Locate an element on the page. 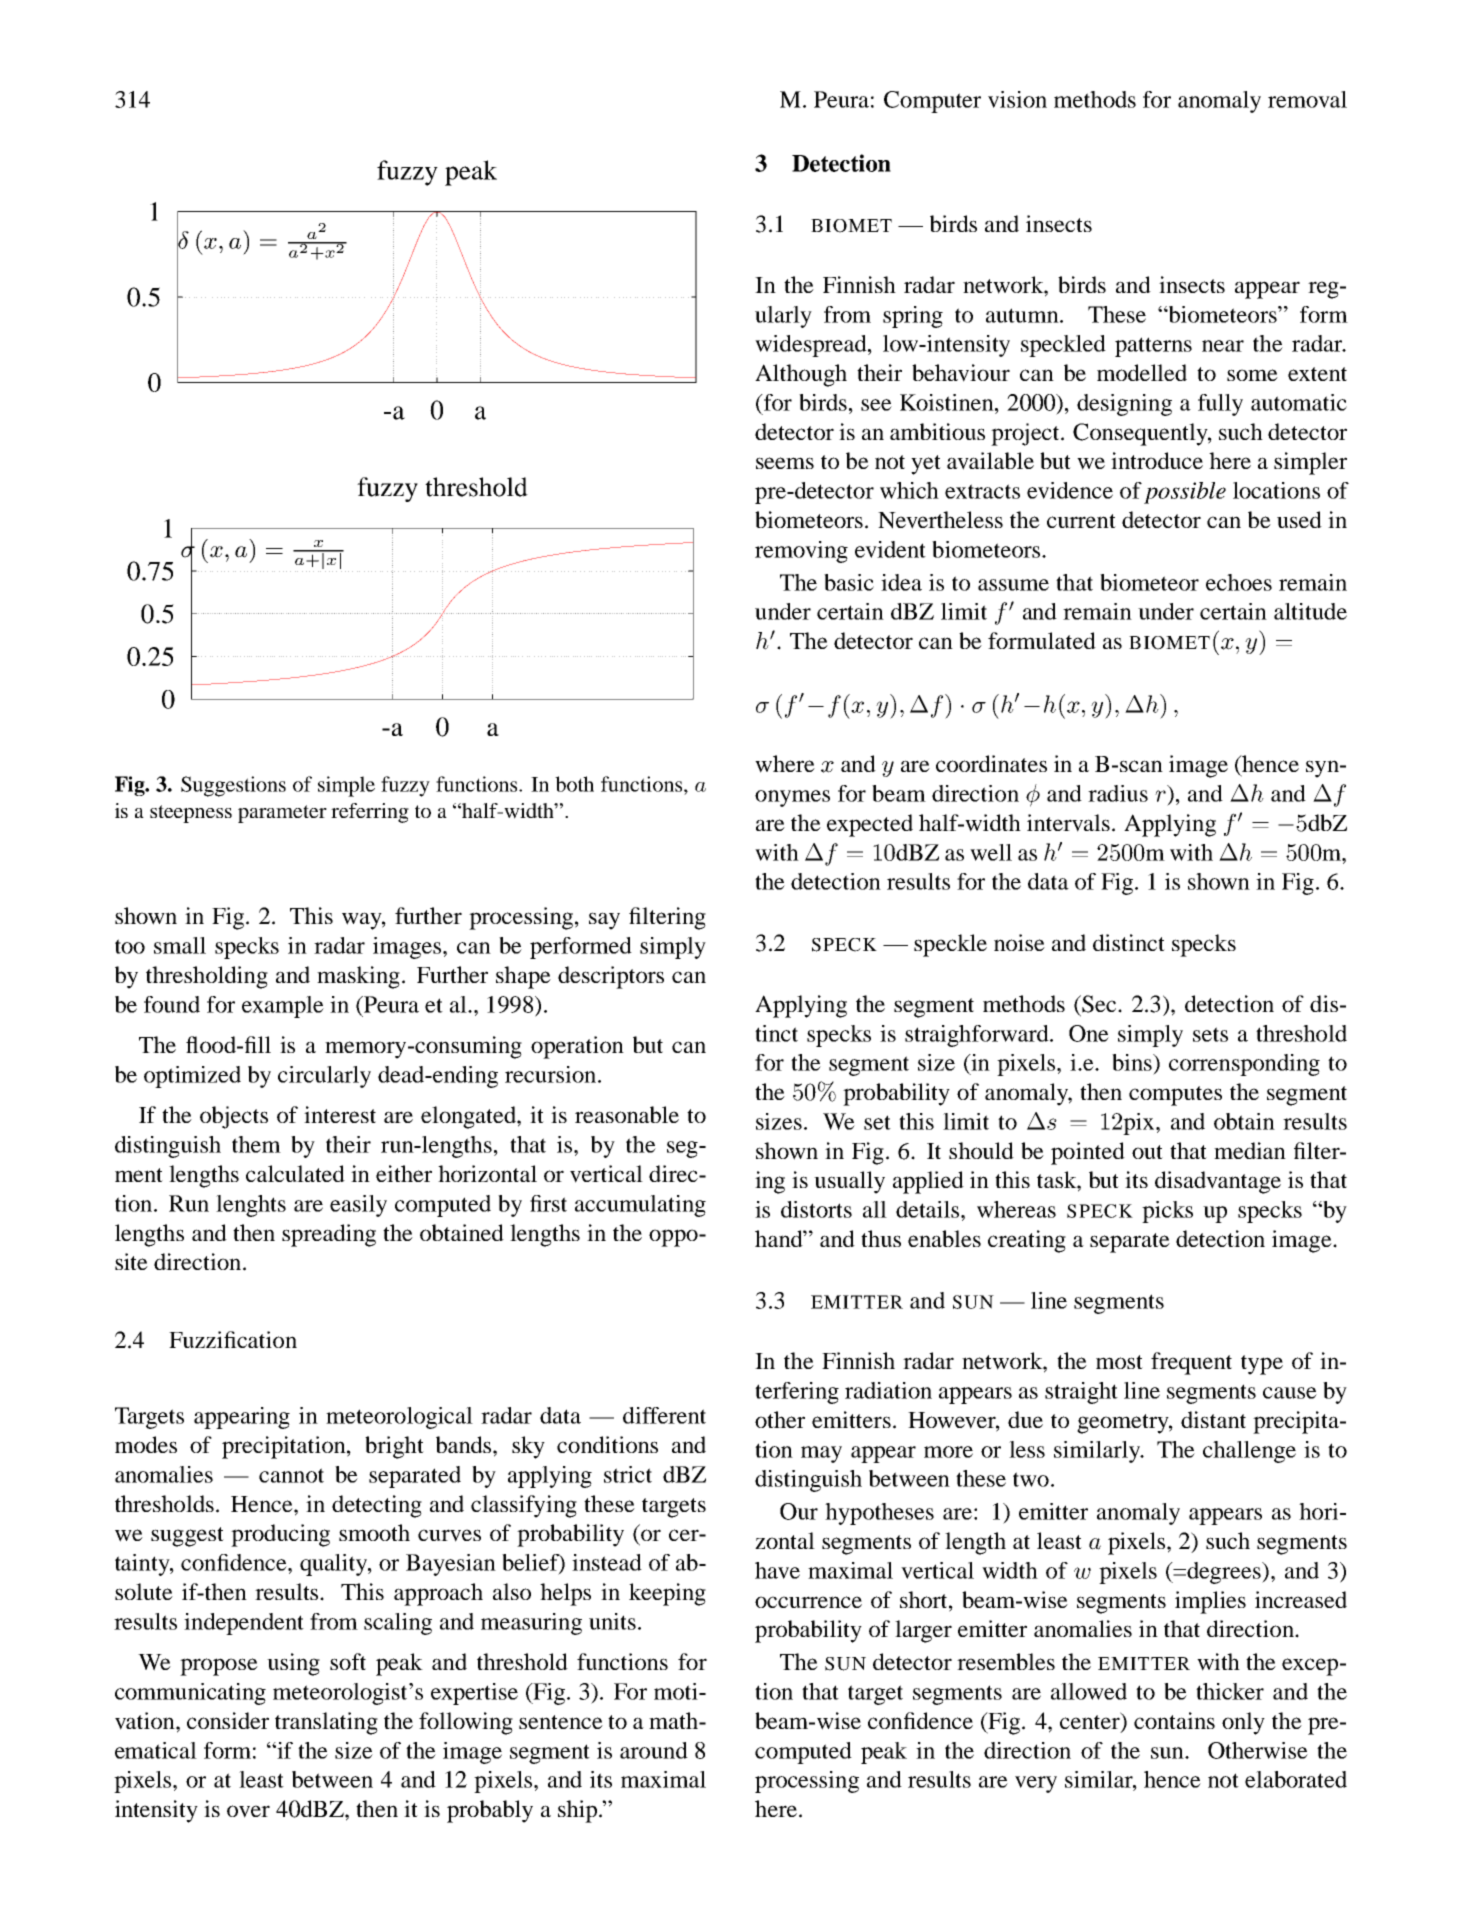 This page has width=1463, height=1930. descriptors is located at coordinates (611, 977).
